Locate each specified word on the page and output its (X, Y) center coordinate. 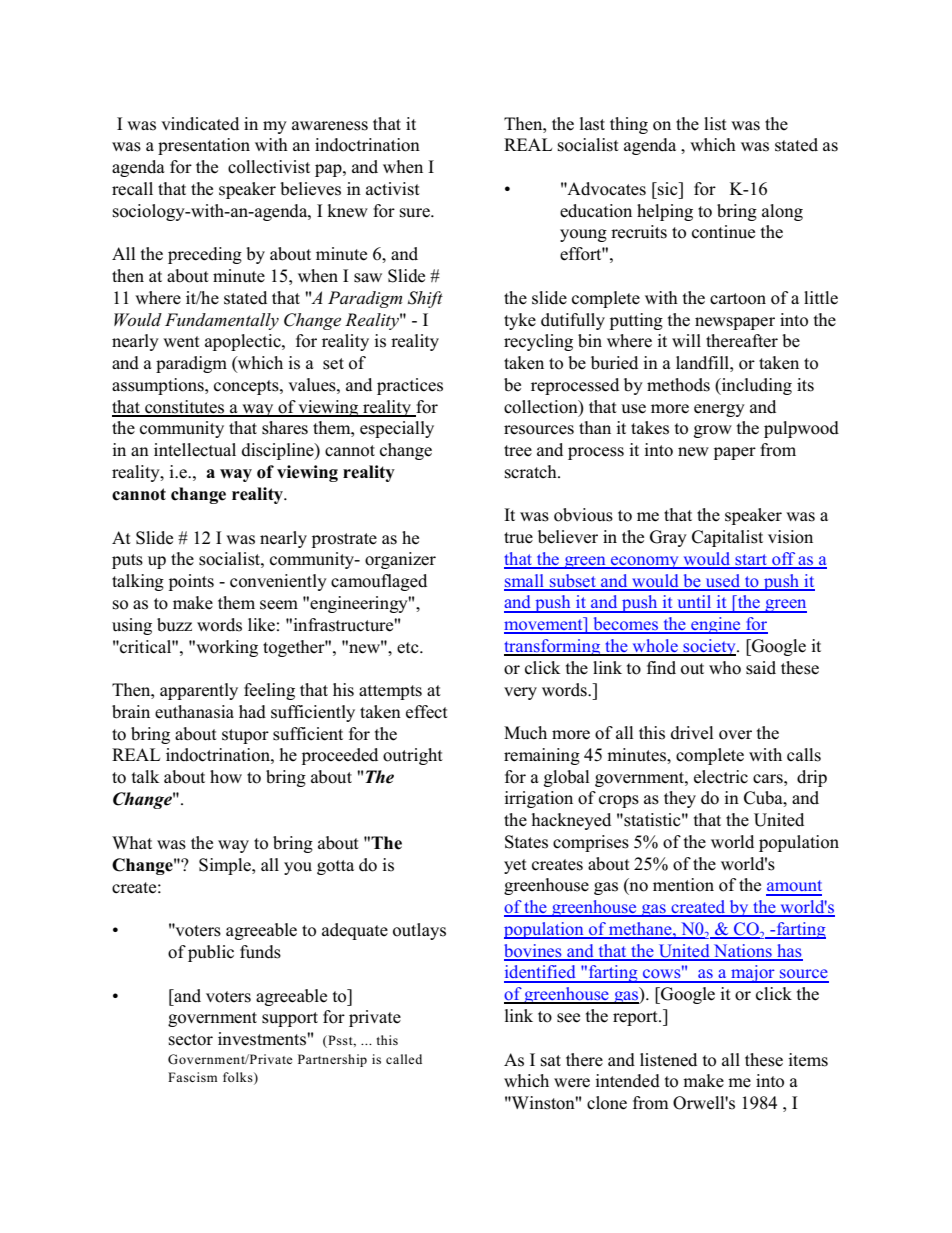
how (226, 777)
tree (518, 451)
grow (713, 431)
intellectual (195, 450)
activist (393, 189)
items (808, 1060)
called (404, 1059)
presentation (204, 146)
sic (668, 189)
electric (721, 777)
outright (413, 756)
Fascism (192, 1077)
